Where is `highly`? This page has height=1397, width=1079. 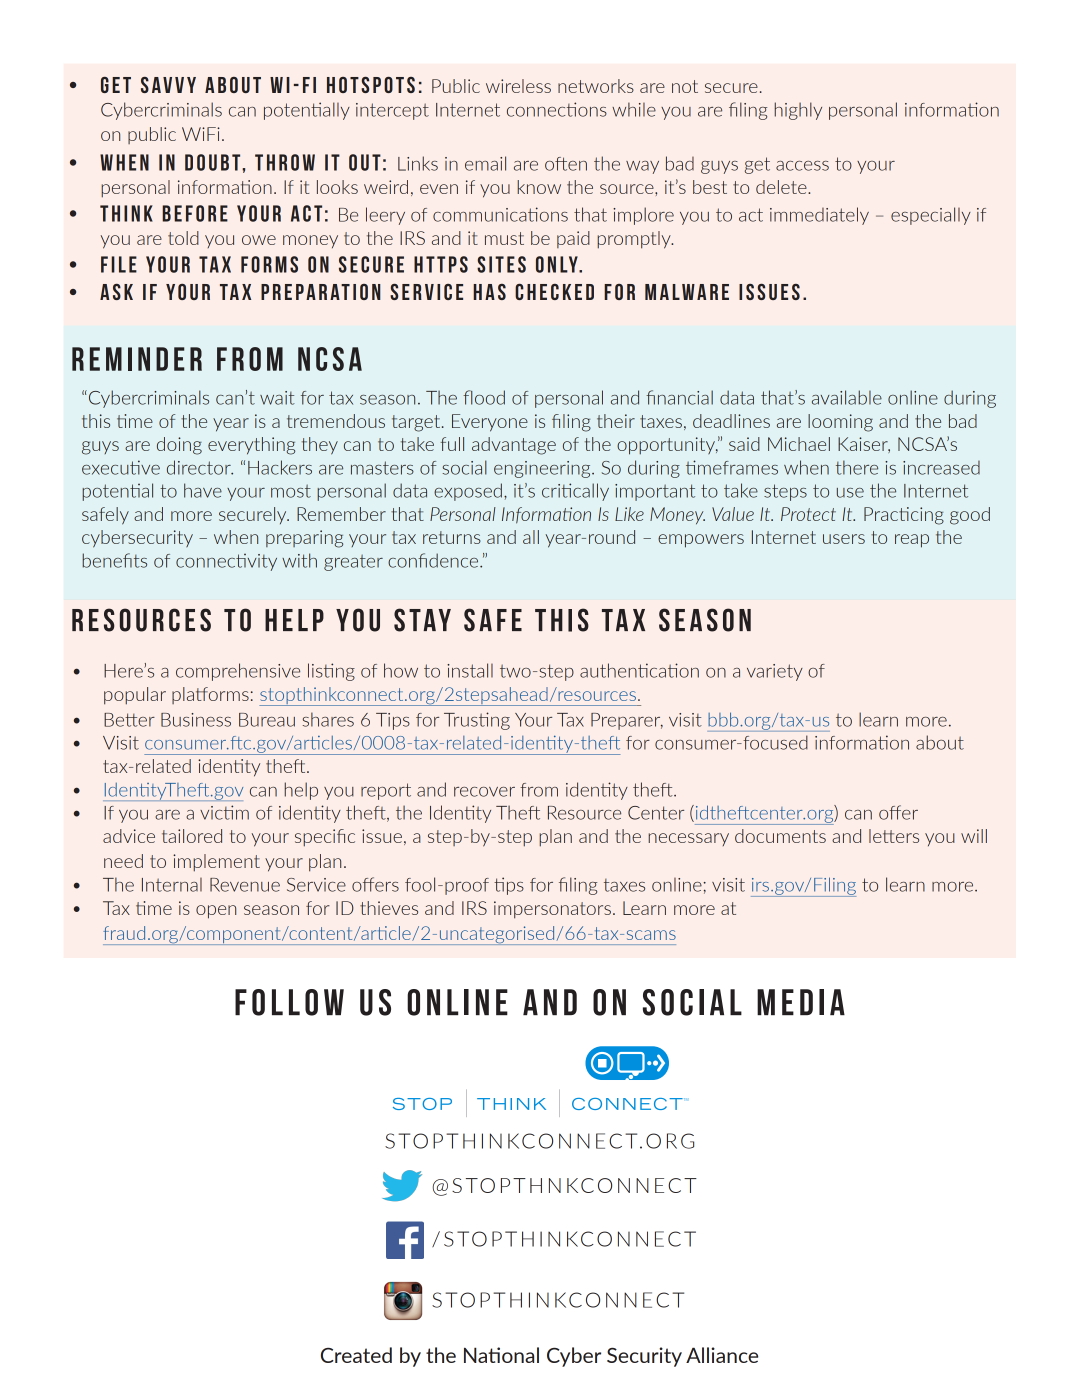 highly is located at coordinates (798, 111).
